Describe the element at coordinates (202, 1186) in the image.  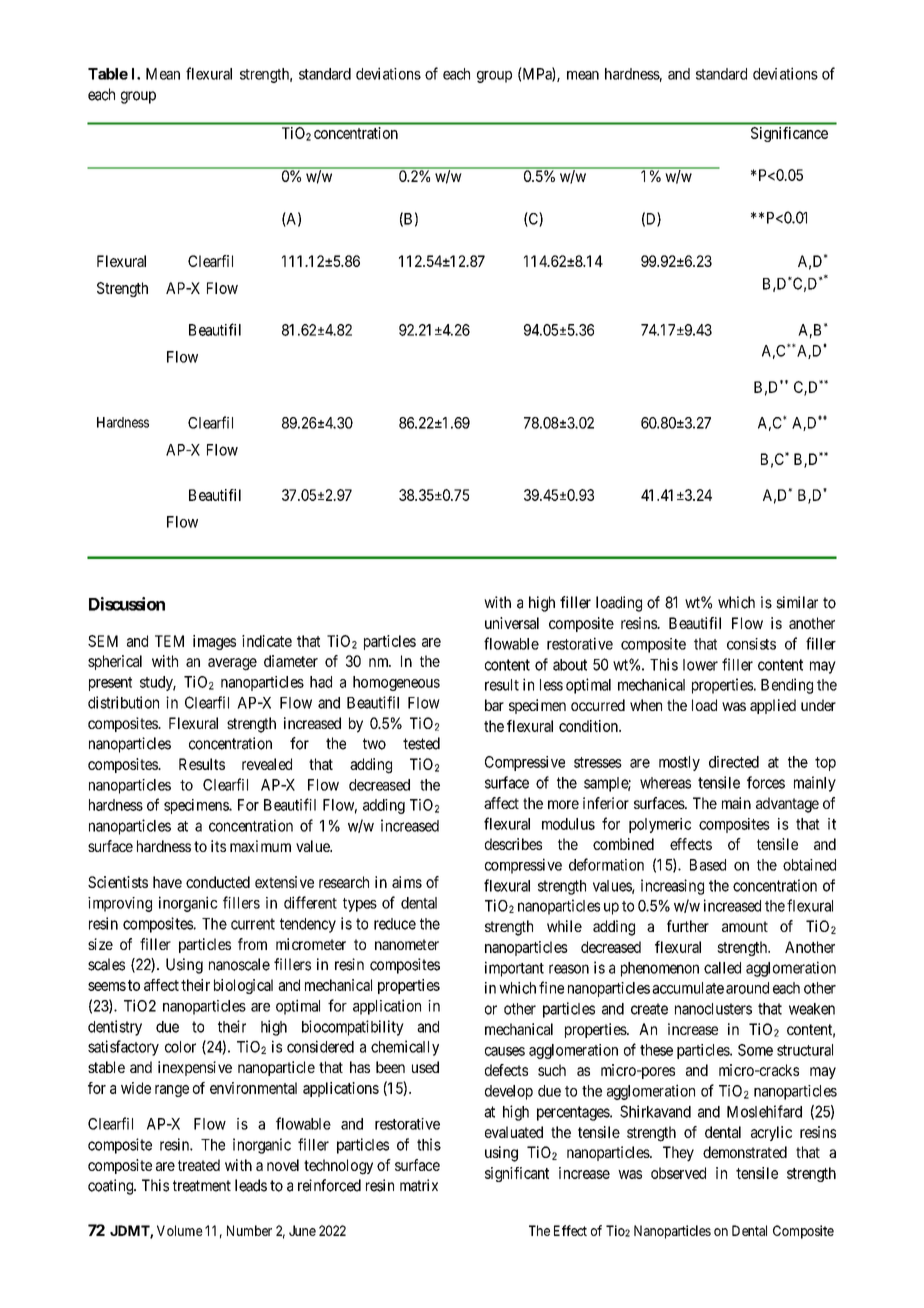
I see `treatment` at that location.
